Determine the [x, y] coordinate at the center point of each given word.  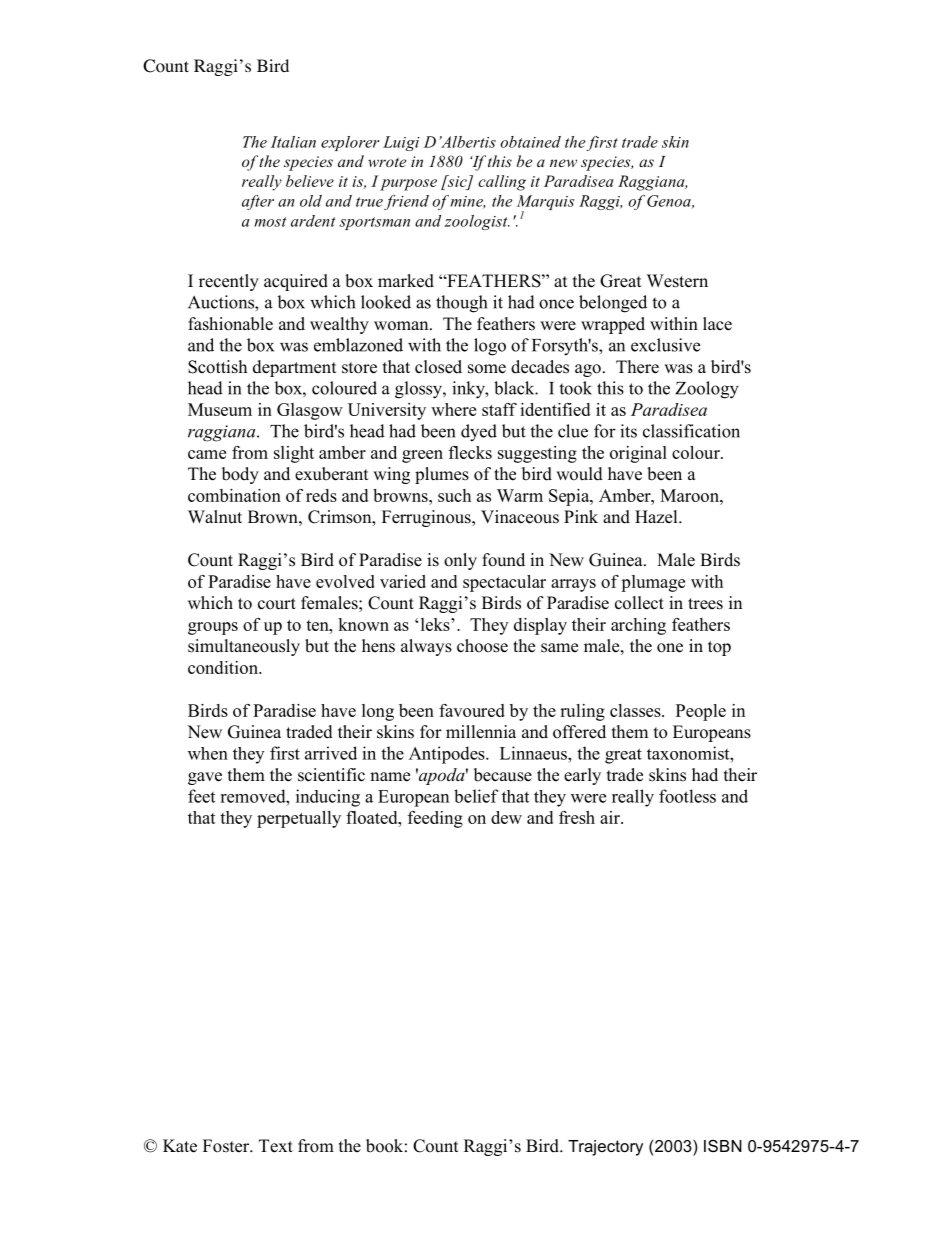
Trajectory [605, 1148]
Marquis [546, 204]
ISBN [723, 1145]
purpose [408, 185]
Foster [227, 1146]
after [258, 202]
